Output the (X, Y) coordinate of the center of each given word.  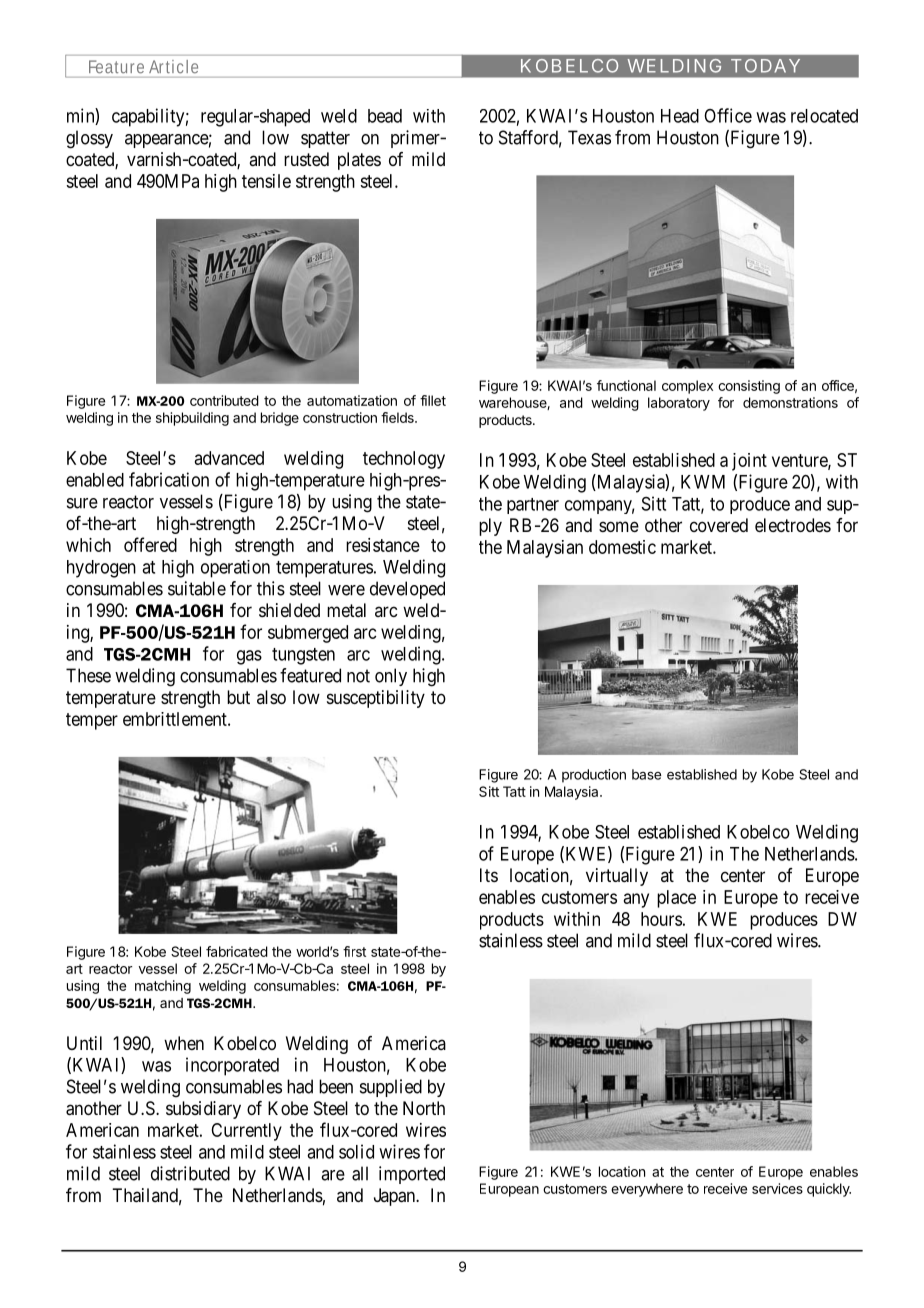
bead (385, 116)
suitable (197, 588)
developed (407, 590)
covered (719, 525)
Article (174, 66)
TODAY (765, 66)
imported (412, 1175)
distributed (190, 1173)
